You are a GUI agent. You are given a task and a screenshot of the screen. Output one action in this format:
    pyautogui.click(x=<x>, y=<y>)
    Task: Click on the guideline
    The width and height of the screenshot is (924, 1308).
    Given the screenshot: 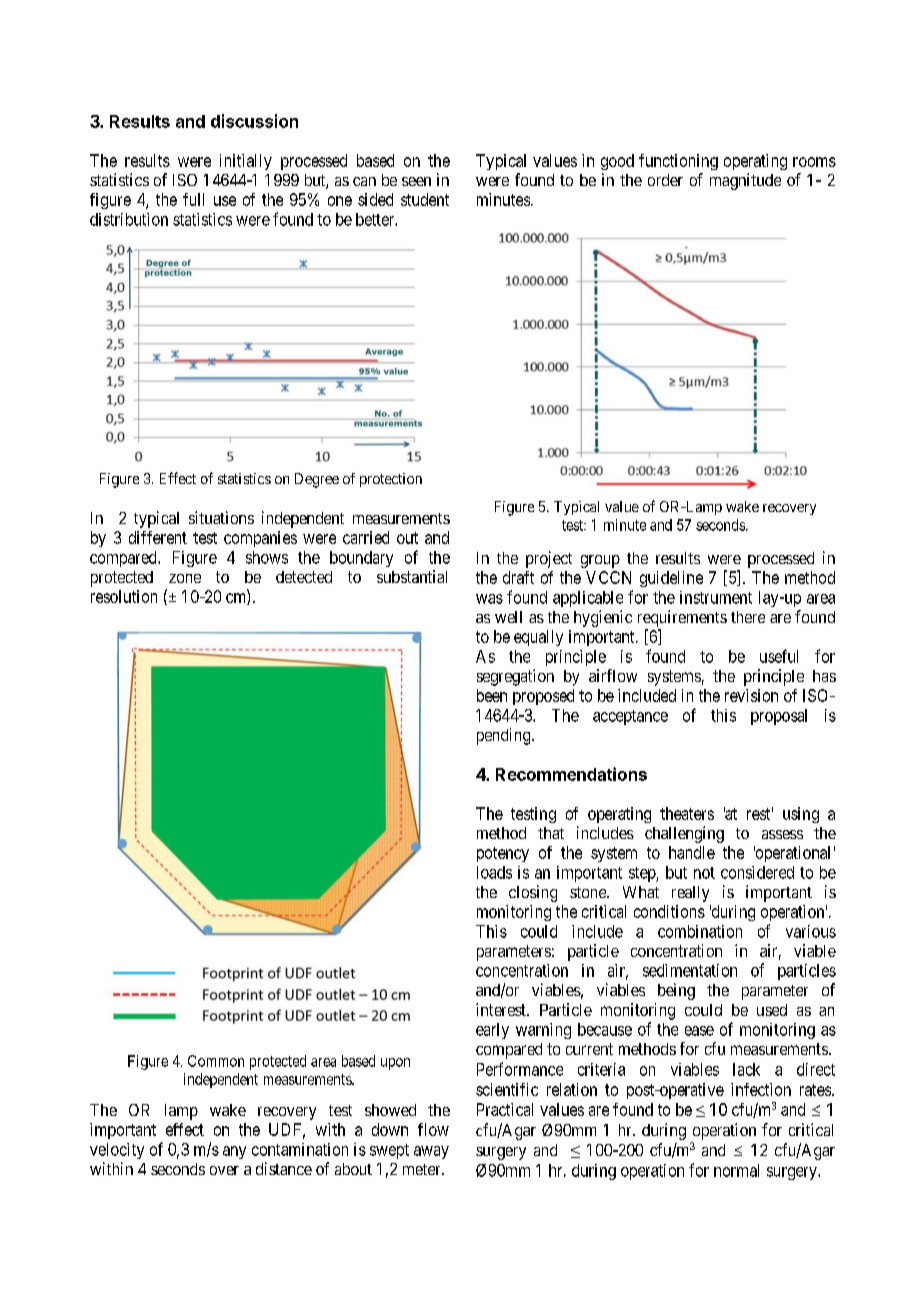 What is the action you would take?
    pyautogui.click(x=671, y=579)
